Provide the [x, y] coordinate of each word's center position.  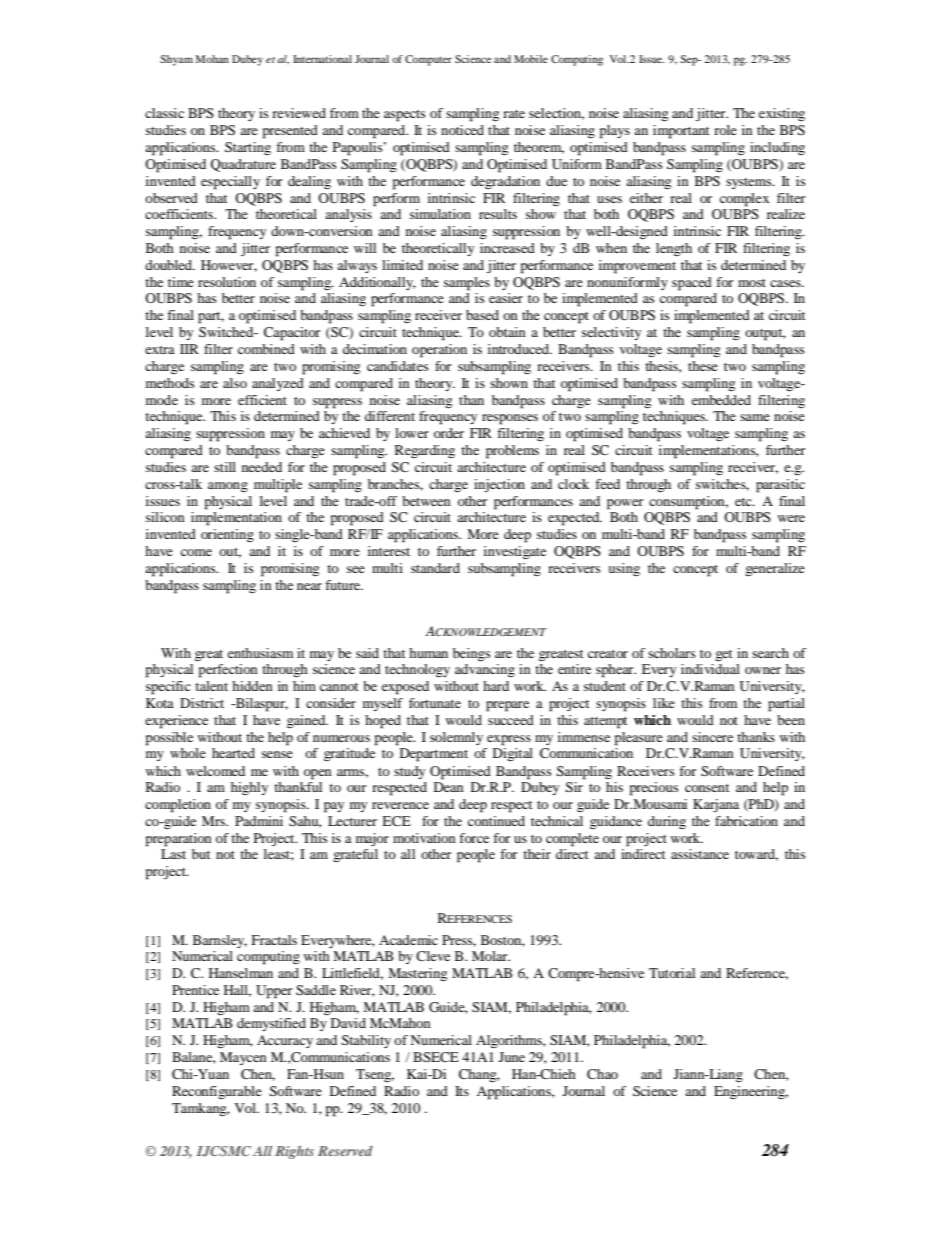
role [725, 130]
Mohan [212, 59]
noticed [462, 130]
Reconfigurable [217, 1093]
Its [462, 1091]
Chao [602, 1074]
